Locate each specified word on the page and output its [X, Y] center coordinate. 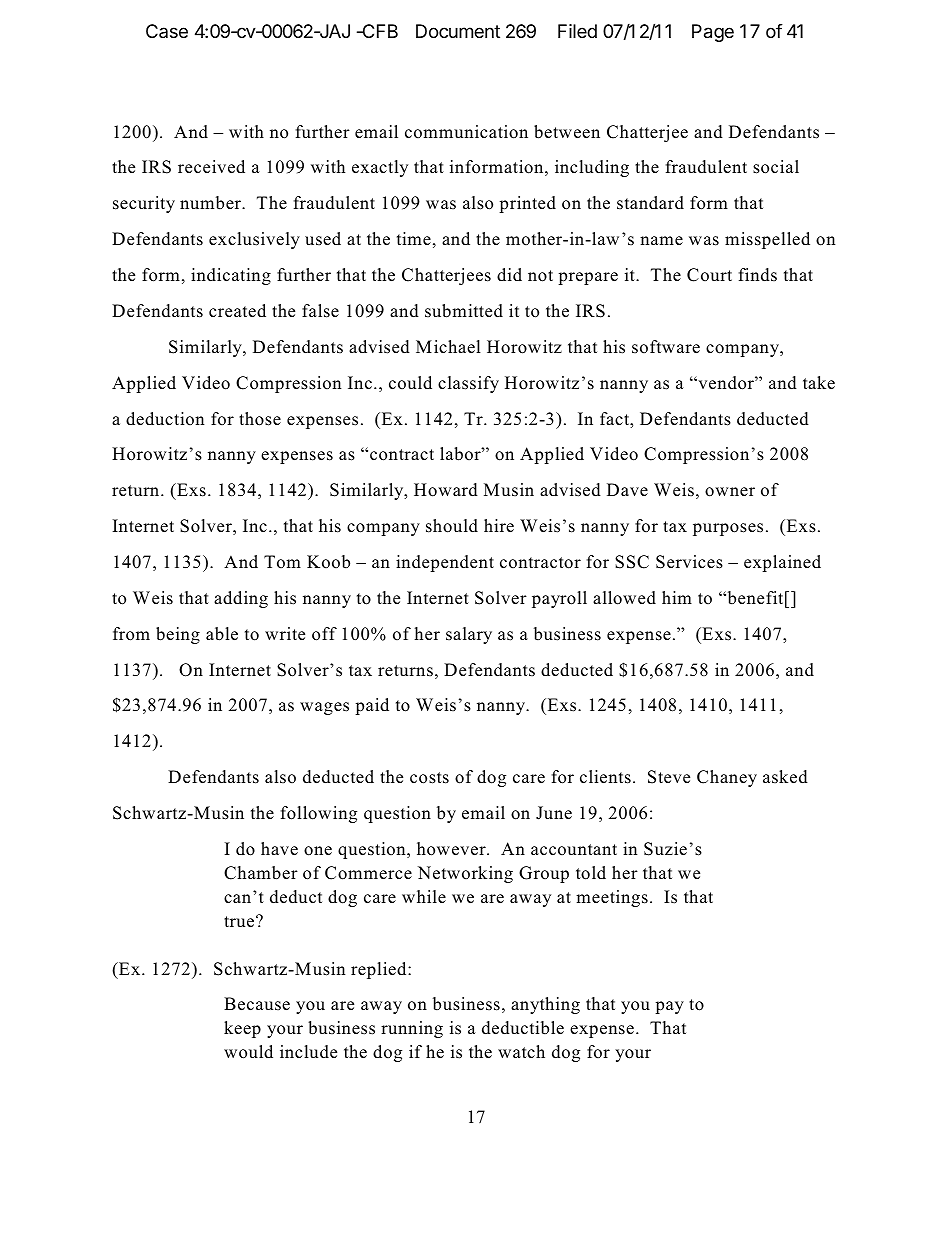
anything [545, 1005]
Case [167, 31]
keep [242, 1029]
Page [713, 33]
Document [458, 31]
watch [521, 1052]
